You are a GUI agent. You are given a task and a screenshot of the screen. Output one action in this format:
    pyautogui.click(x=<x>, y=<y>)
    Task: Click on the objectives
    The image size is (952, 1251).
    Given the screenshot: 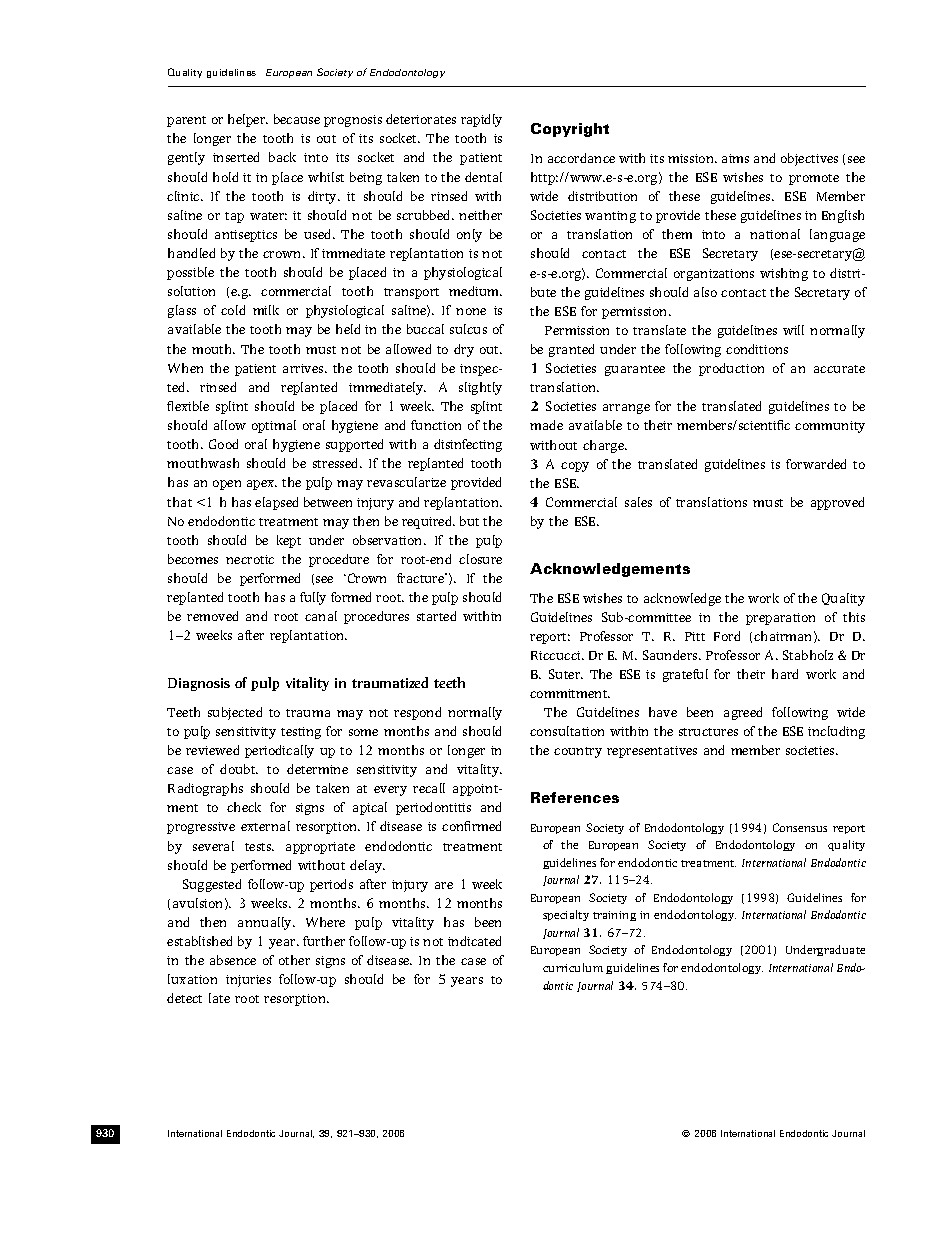 What is the action you would take?
    pyautogui.click(x=809, y=159)
